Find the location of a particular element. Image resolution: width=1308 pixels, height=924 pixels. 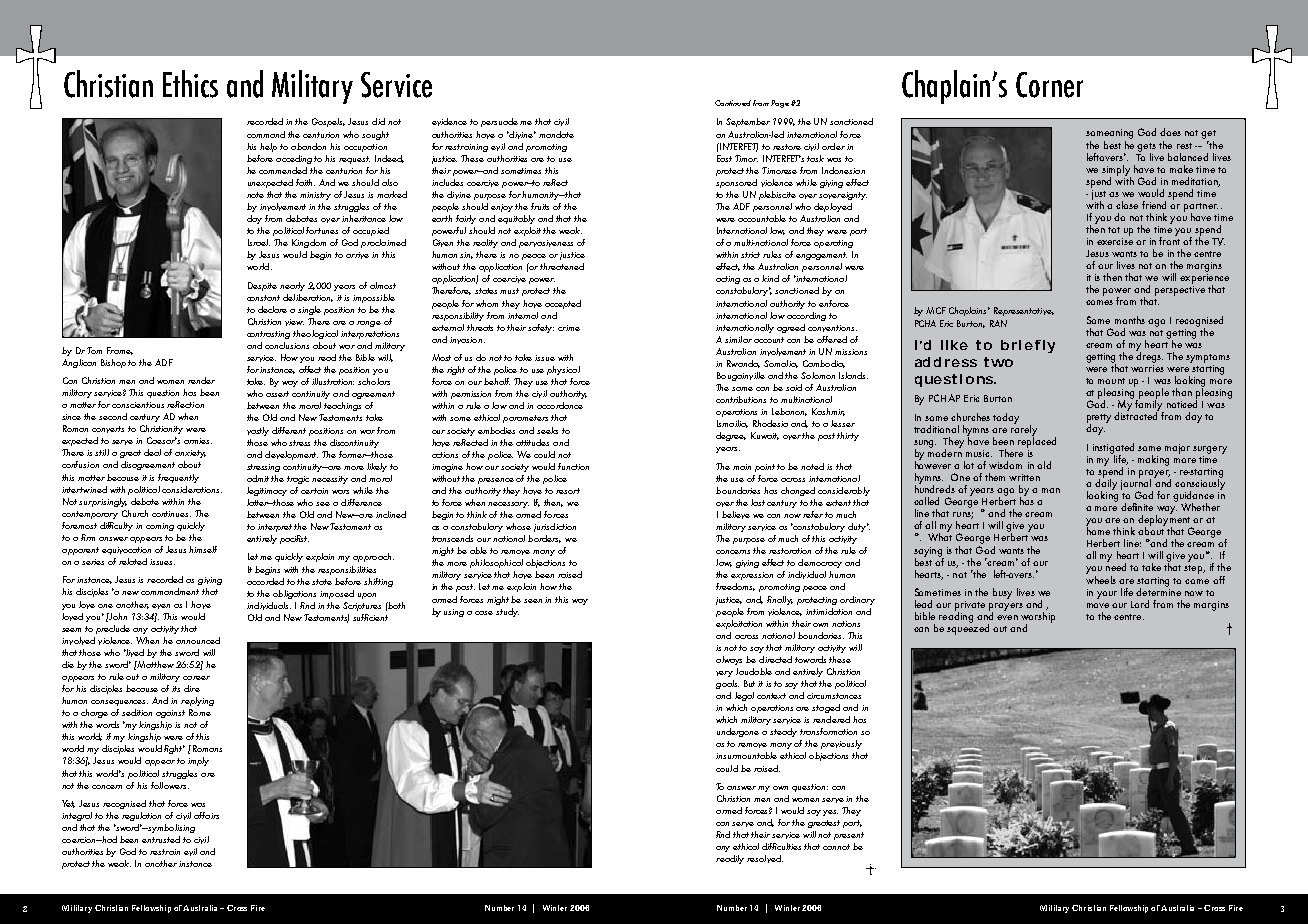

Corner is located at coordinates (1049, 85).
